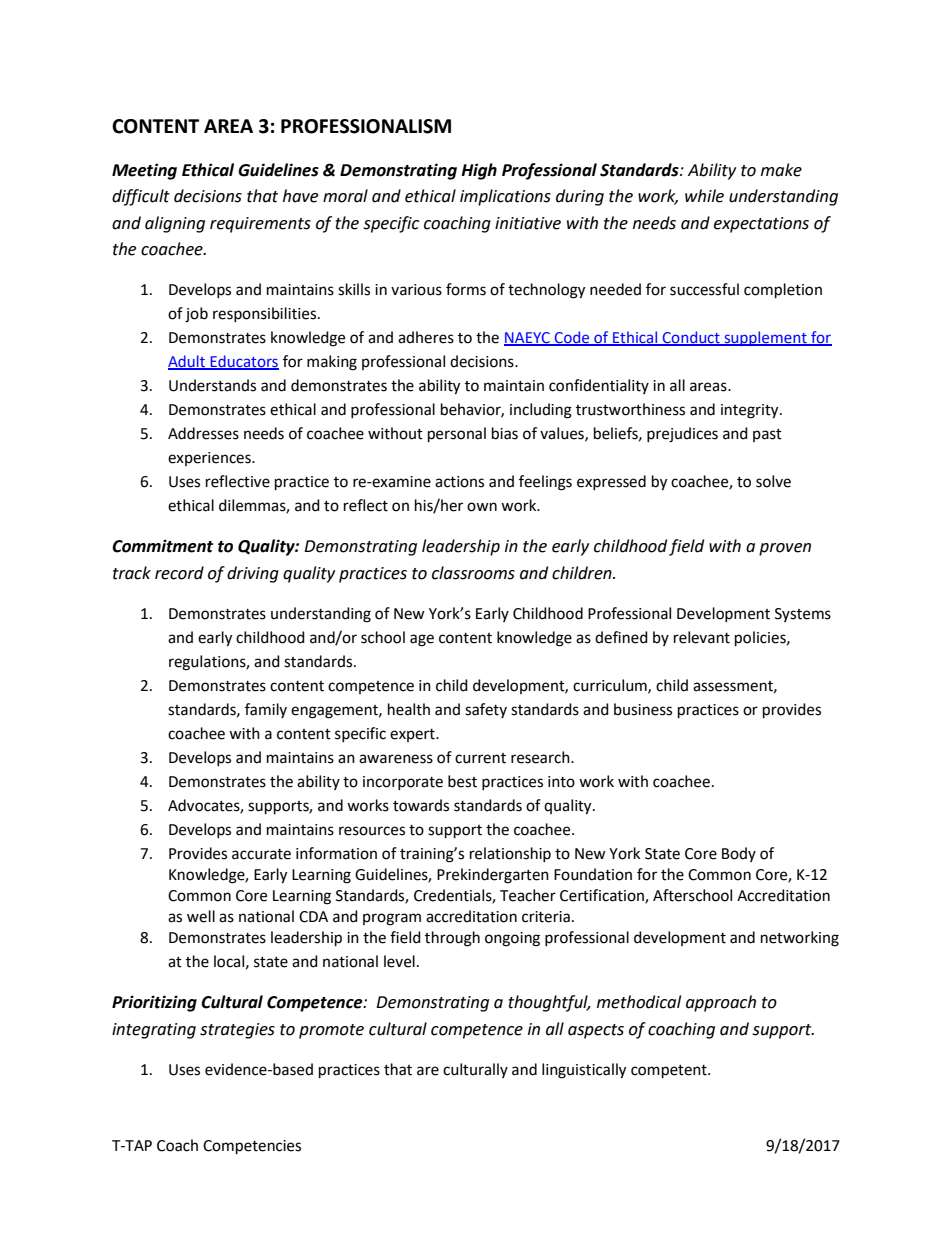 The height and width of the screenshot is (1233, 952). I want to click on aligning, so click(175, 224).
